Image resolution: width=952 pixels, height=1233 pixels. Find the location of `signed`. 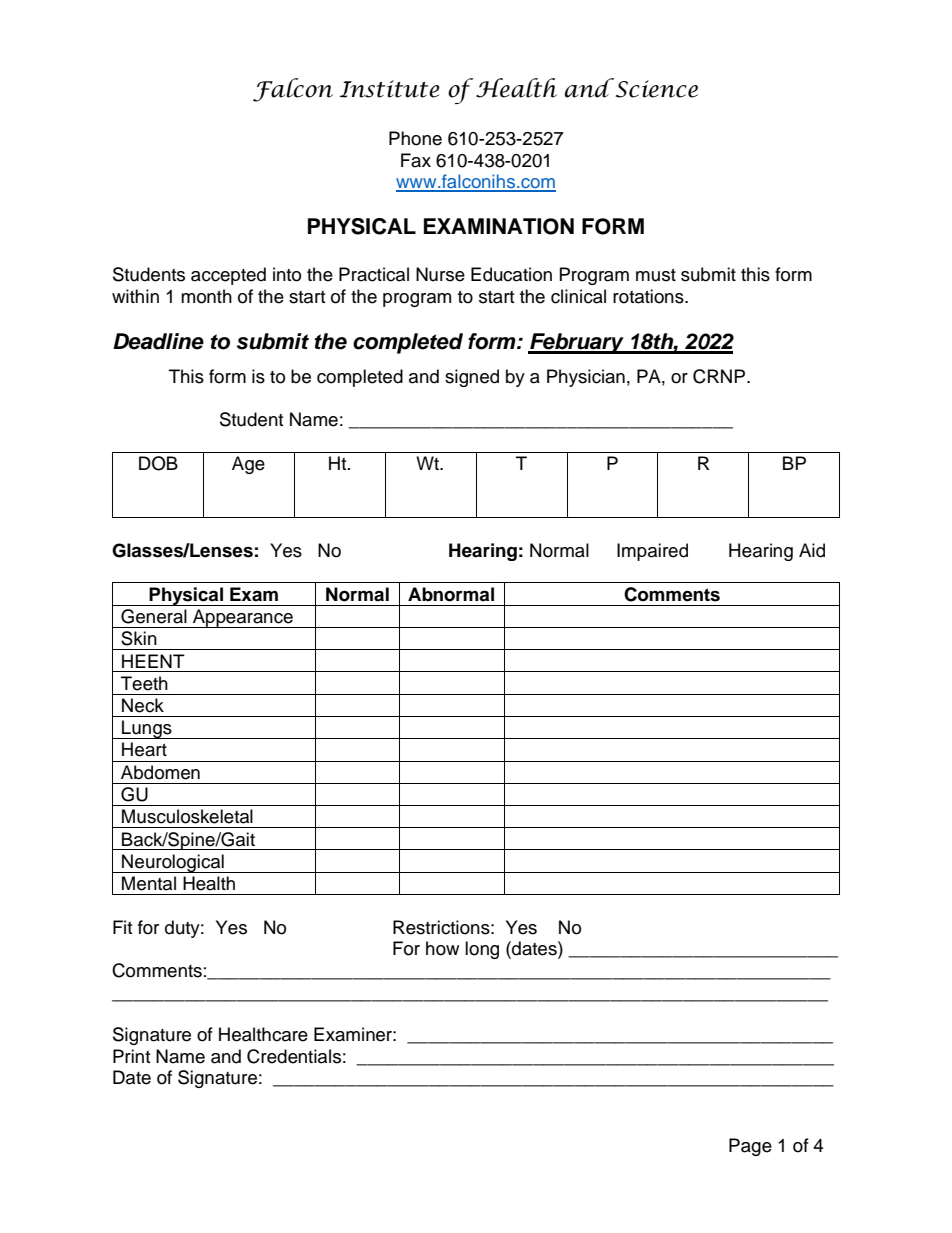

signed is located at coordinates (472, 378).
